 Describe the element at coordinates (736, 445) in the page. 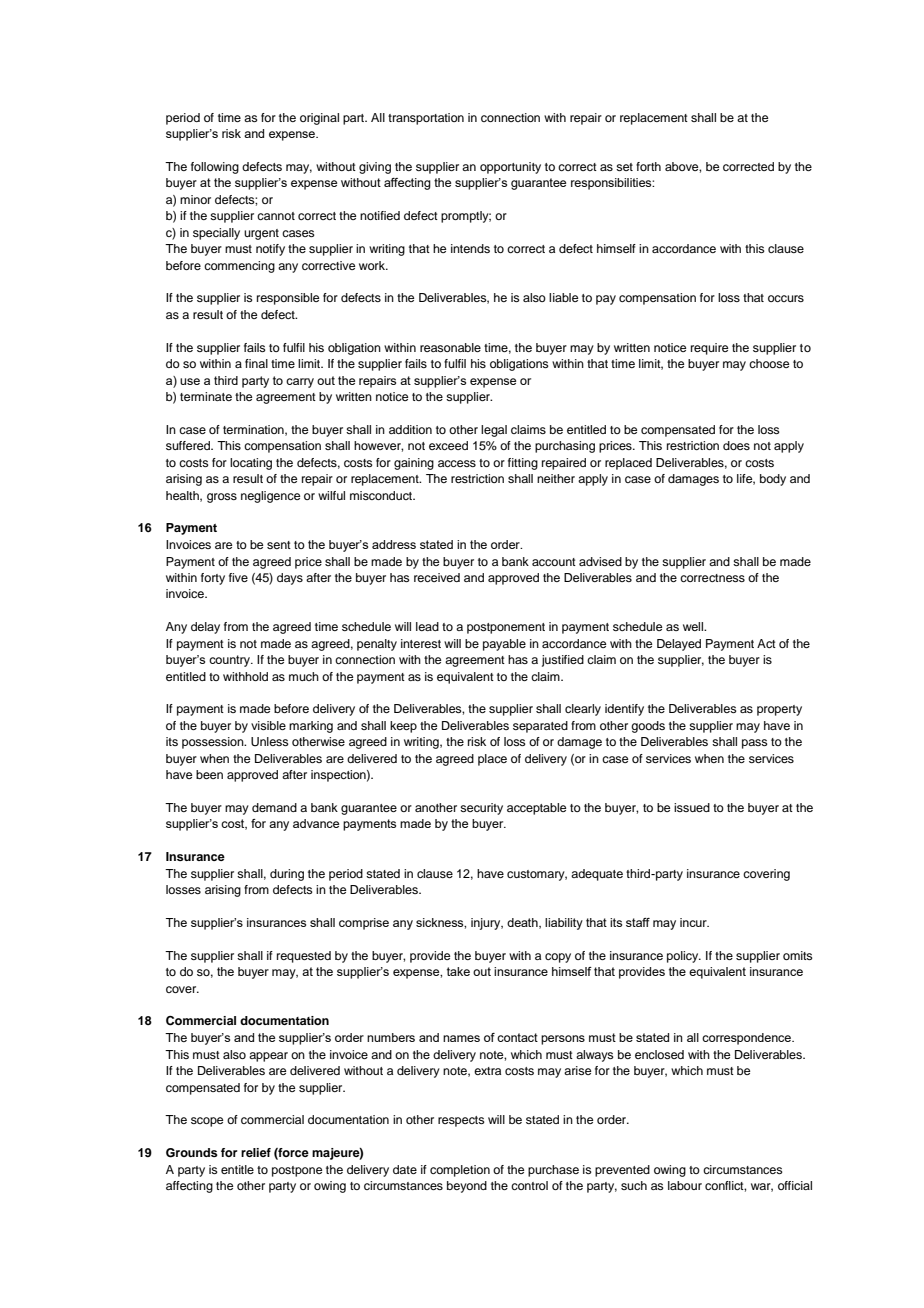

I see `does` at that location.
